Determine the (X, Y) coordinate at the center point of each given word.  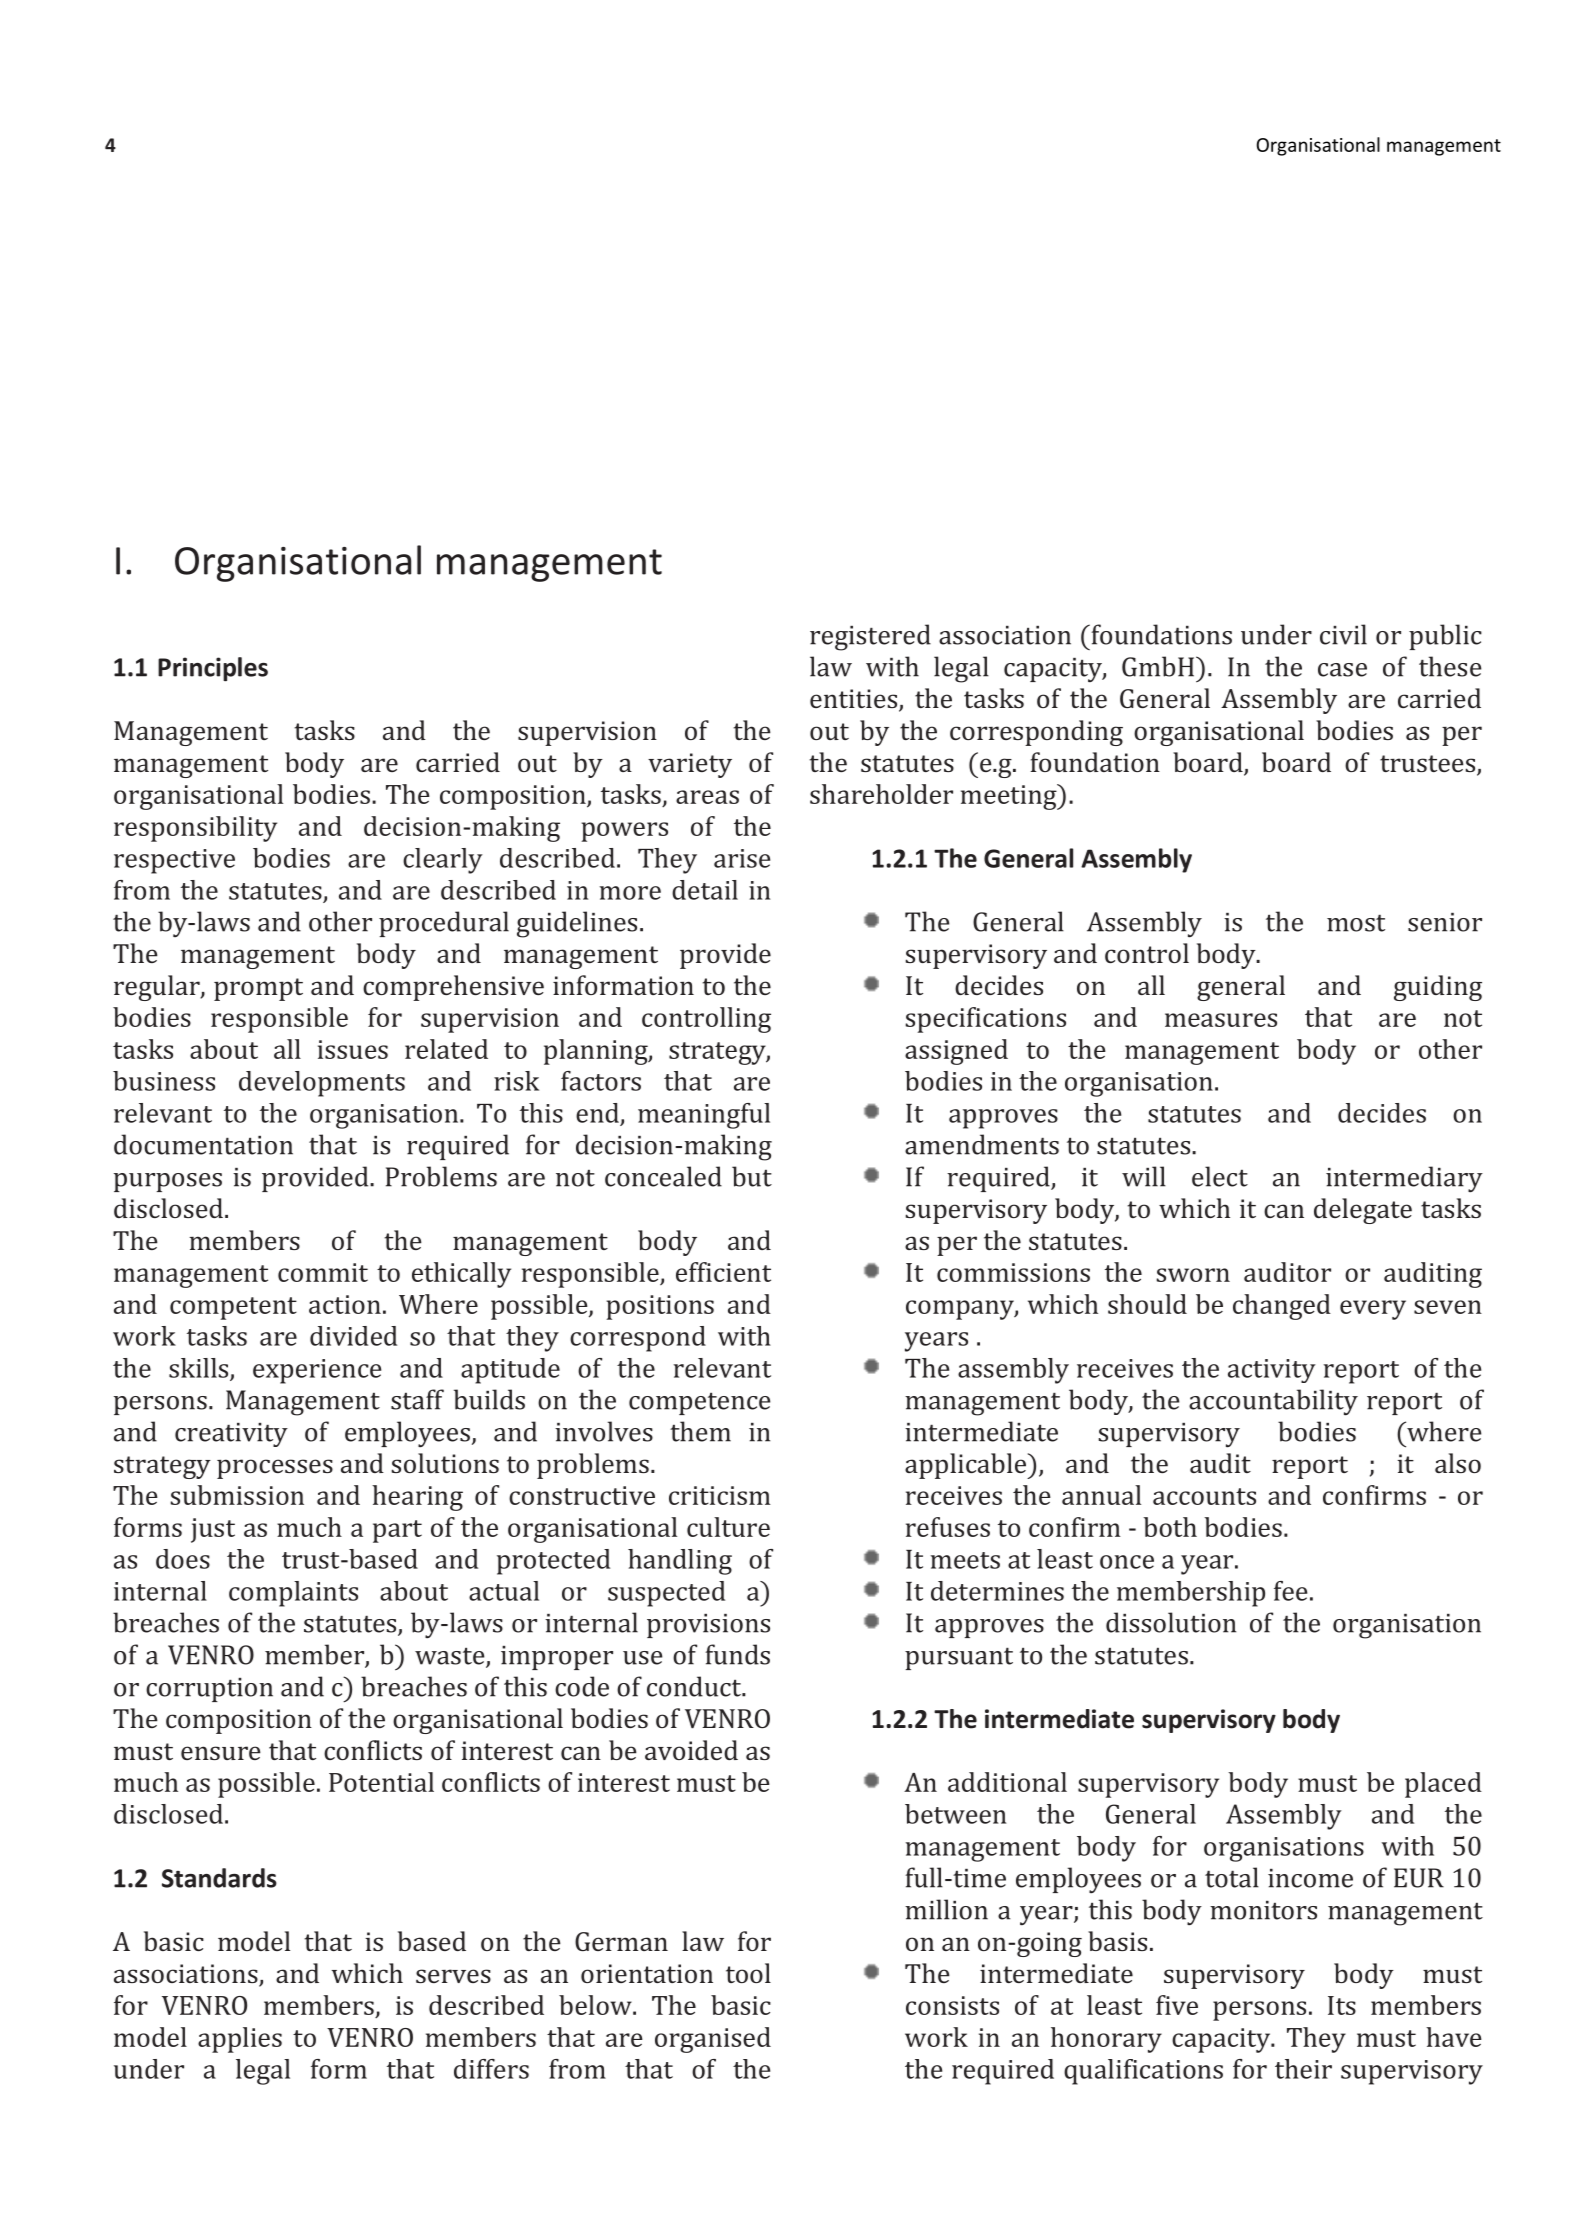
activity (1272, 1371)
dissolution (1171, 1622)
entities (855, 700)
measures (1221, 1020)
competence (699, 1403)
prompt (258, 989)
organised (713, 2040)
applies (240, 2040)
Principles (213, 669)
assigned (956, 1052)
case (1342, 670)
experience (317, 1371)
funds (737, 1654)
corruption (209, 1690)
